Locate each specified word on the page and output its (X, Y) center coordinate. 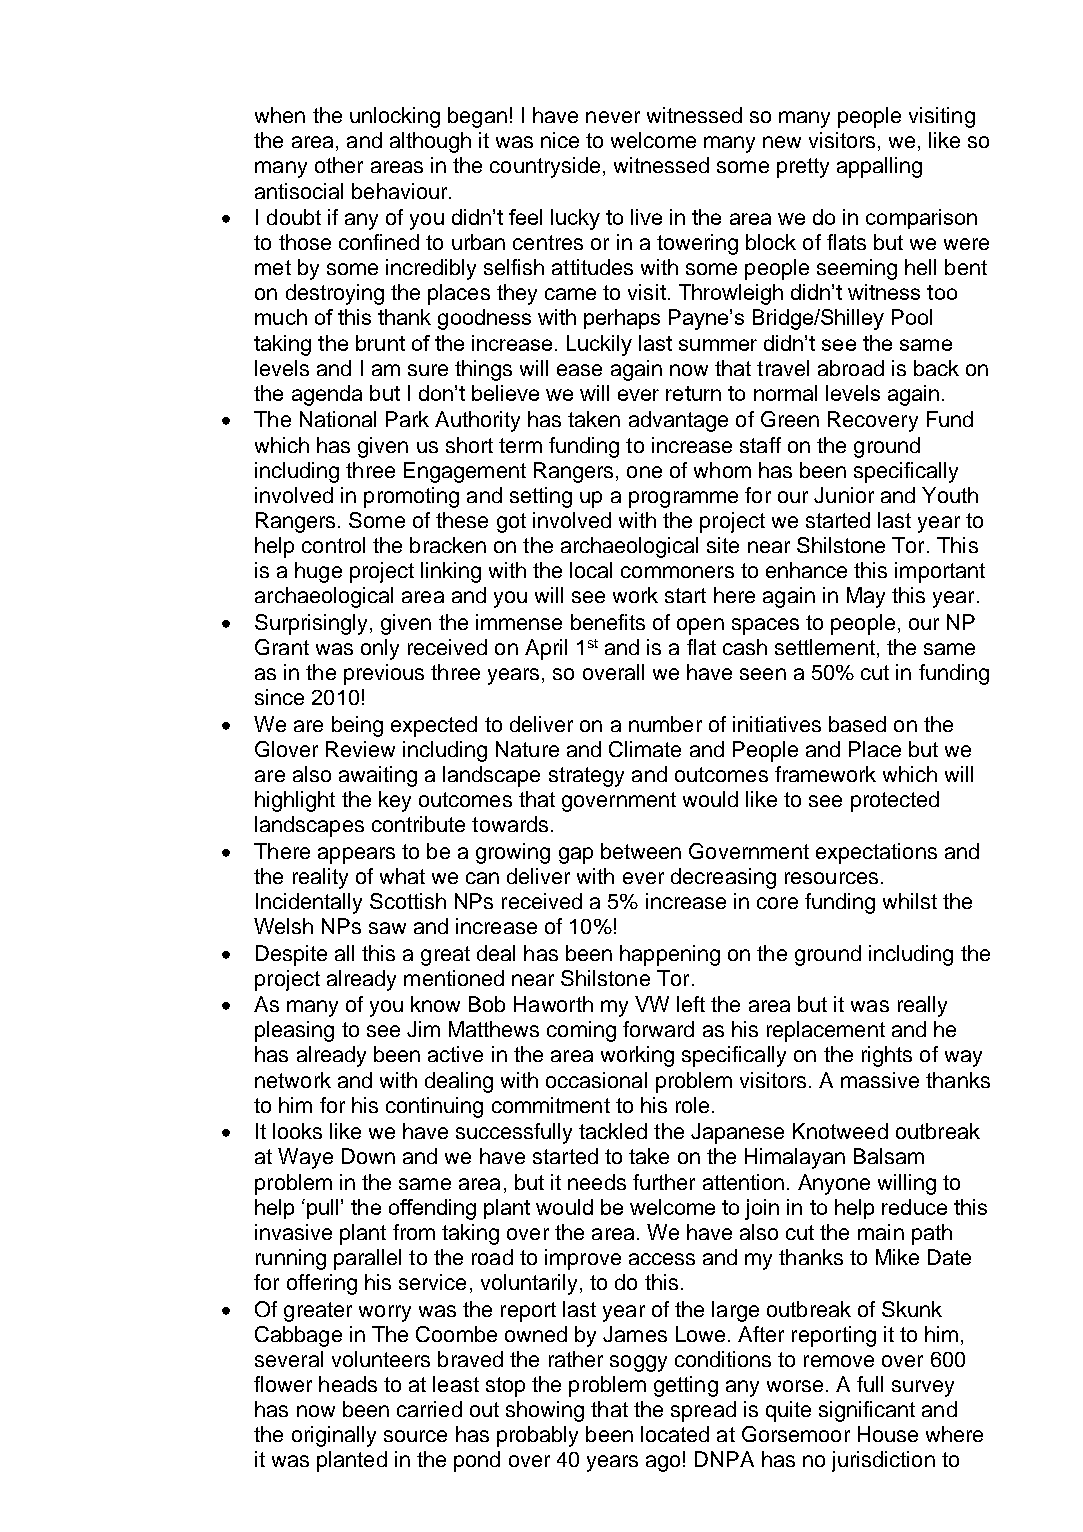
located (675, 1434)
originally (334, 1436)
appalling (879, 167)
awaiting (378, 776)
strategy (586, 777)
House (888, 1434)
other (339, 165)
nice (560, 140)
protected (895, 801)
